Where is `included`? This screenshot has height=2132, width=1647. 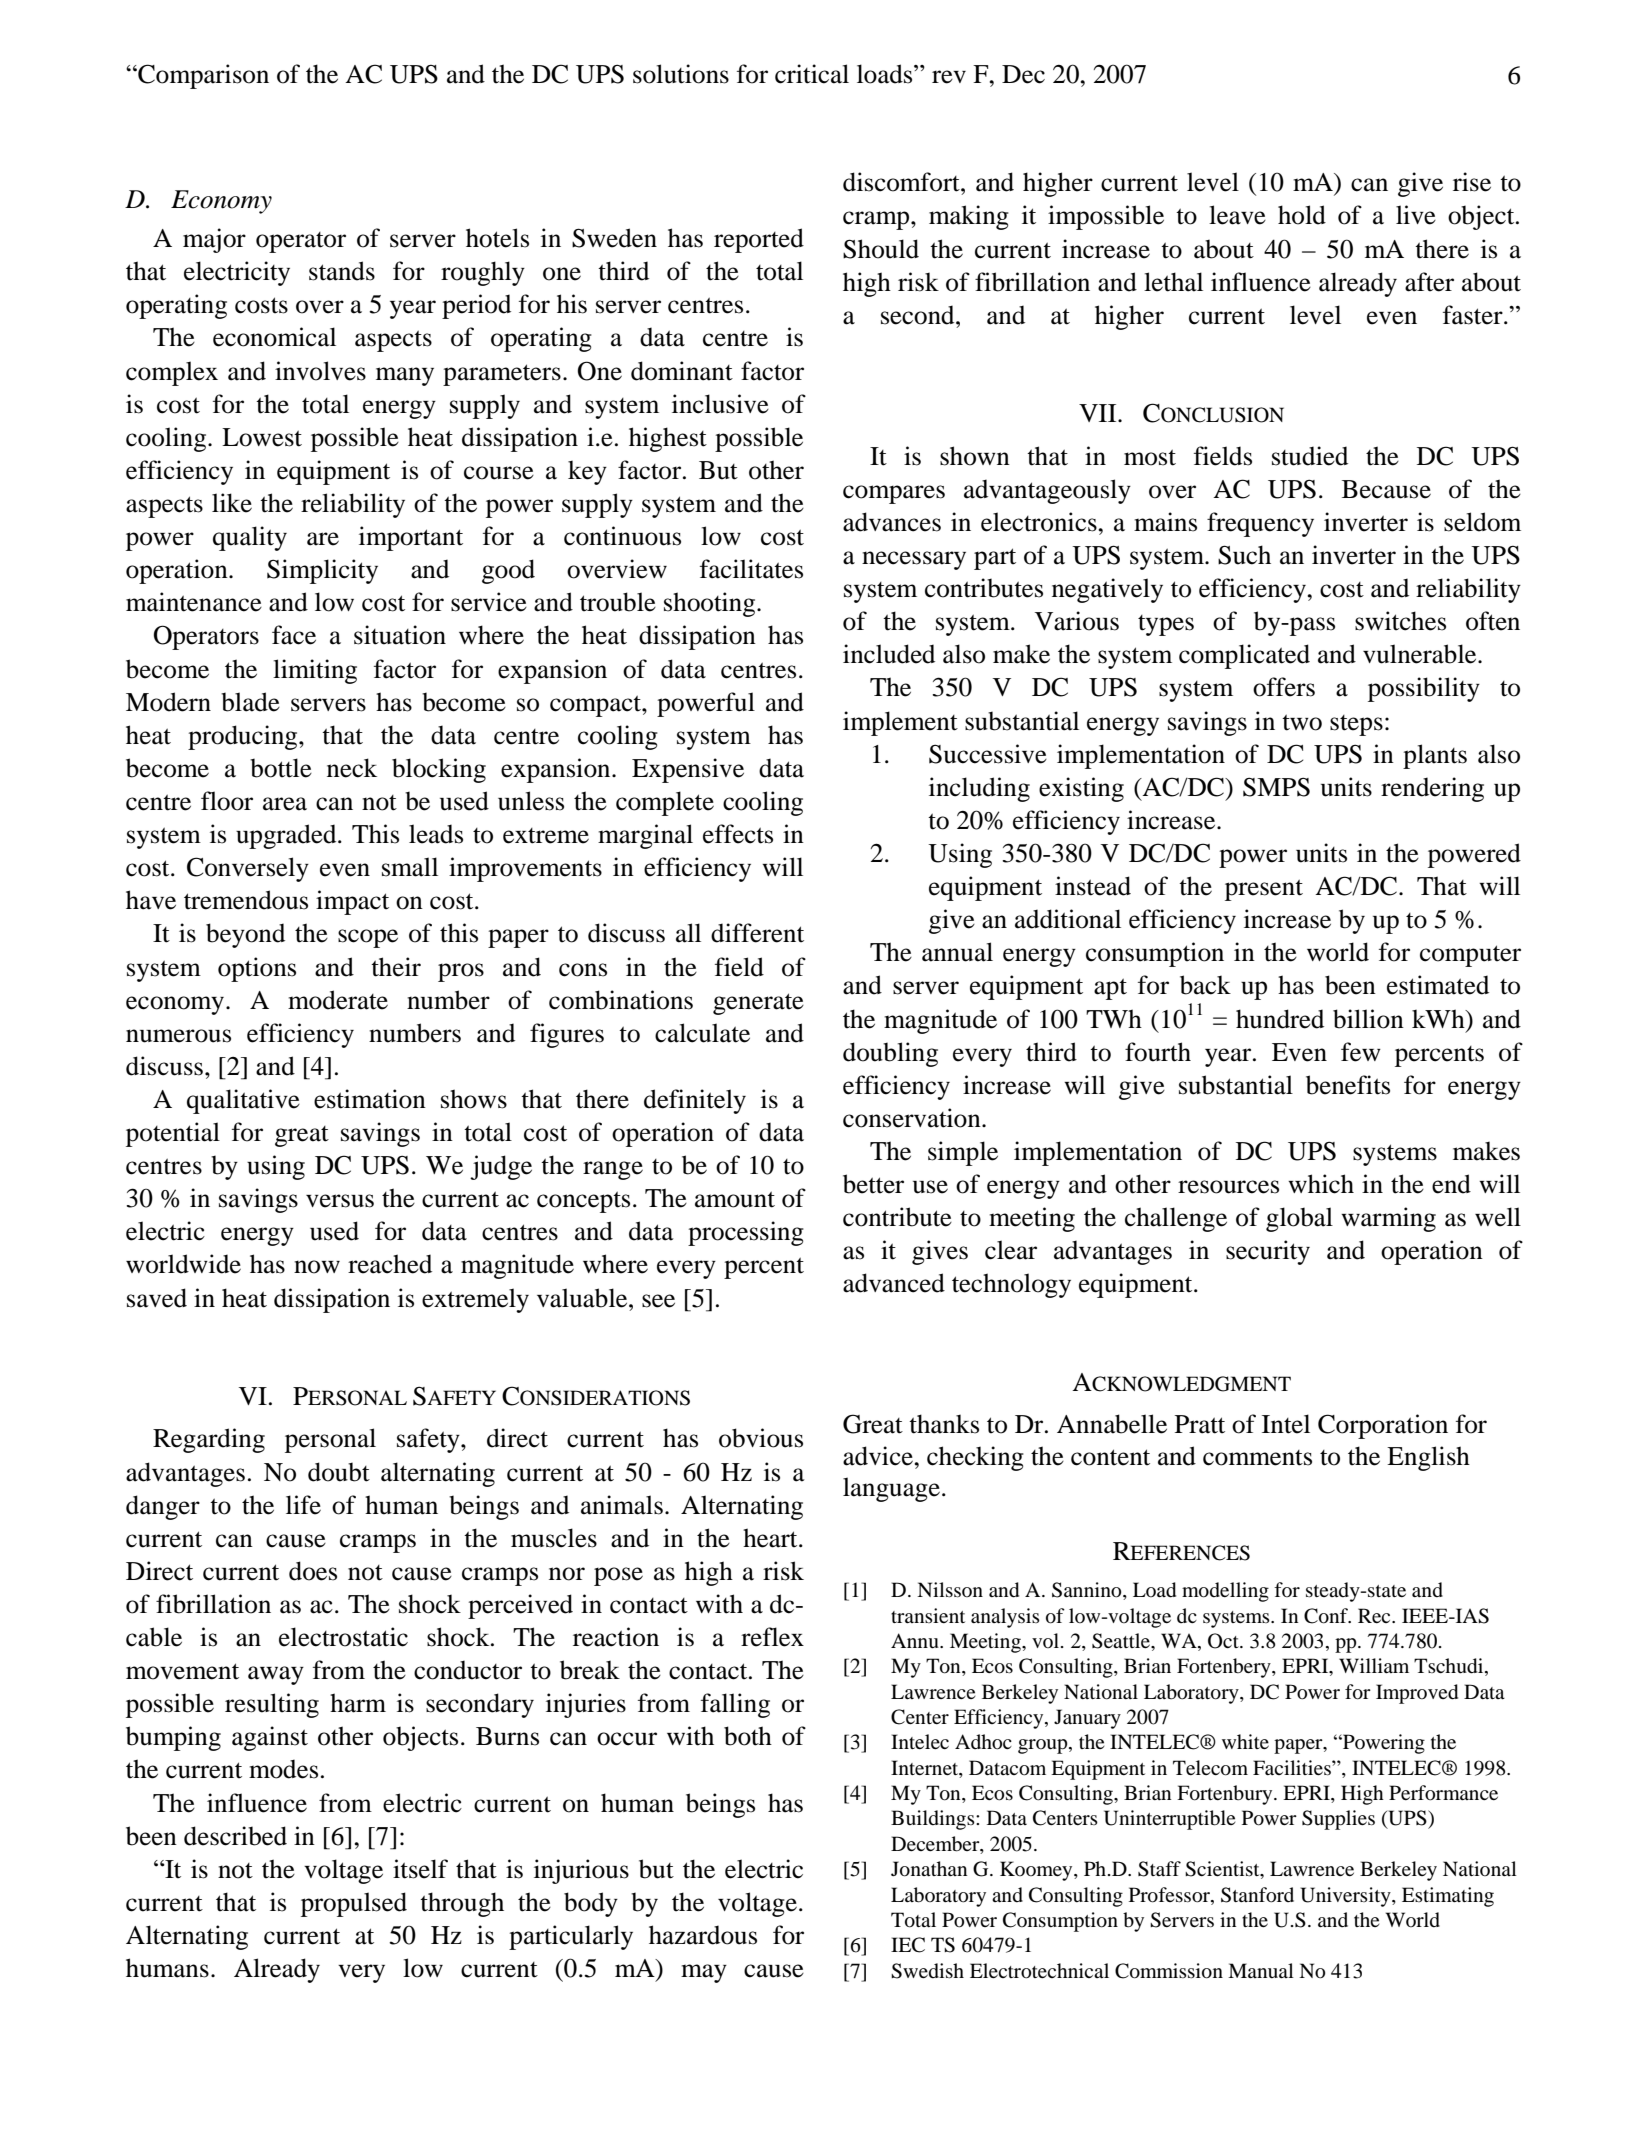
included is located at coordinates (889, 654).
